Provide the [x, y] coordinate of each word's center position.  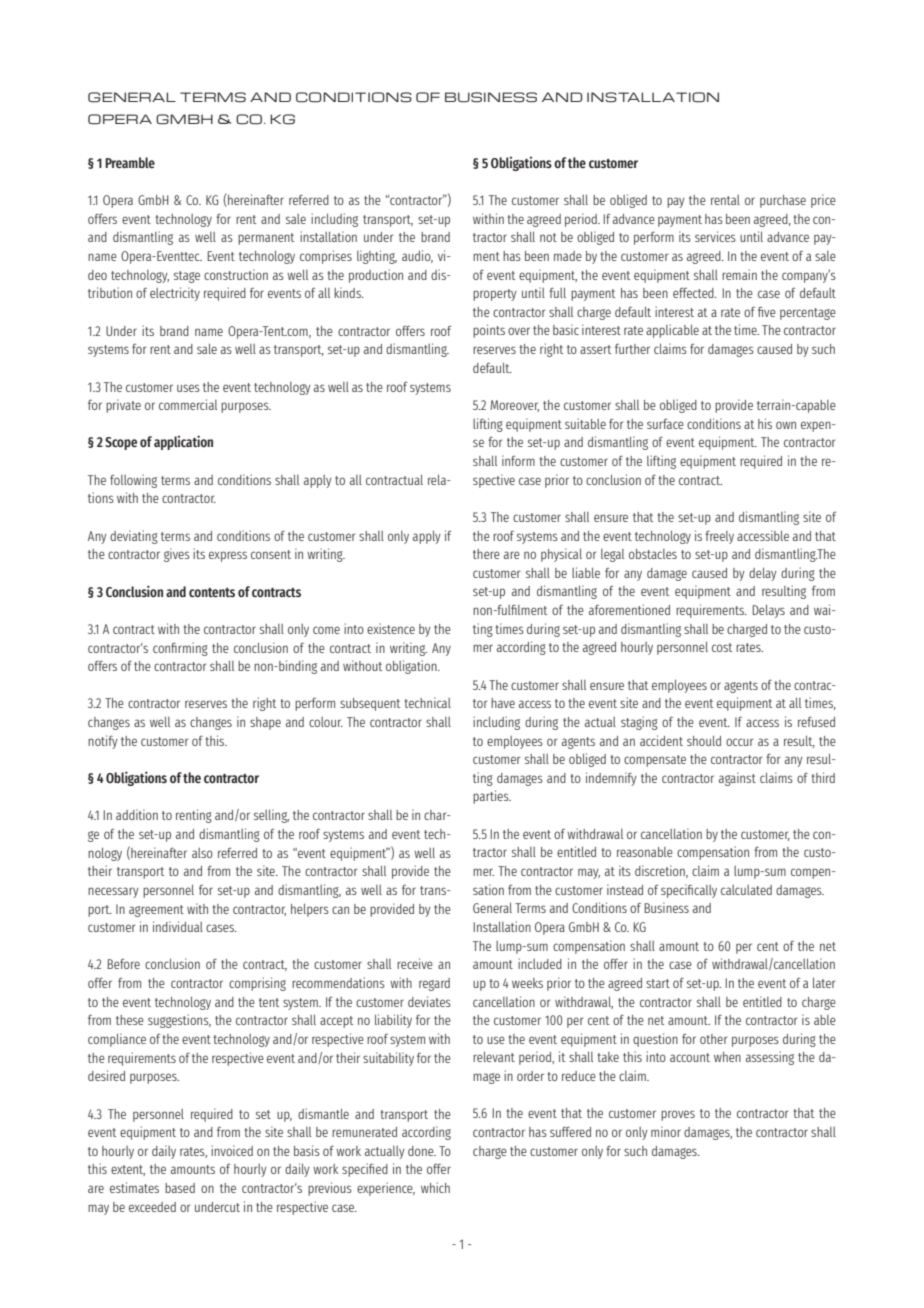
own [786, 425]
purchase [783, 201]
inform [518, 460]
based [180, 1188]
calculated [746, 890]
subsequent [370, 704]
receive [415, 963]
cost [722, 647]
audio [417, 256]
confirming [180, 649]
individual [178, 926]
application [183, 442]
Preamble [130, 162]
